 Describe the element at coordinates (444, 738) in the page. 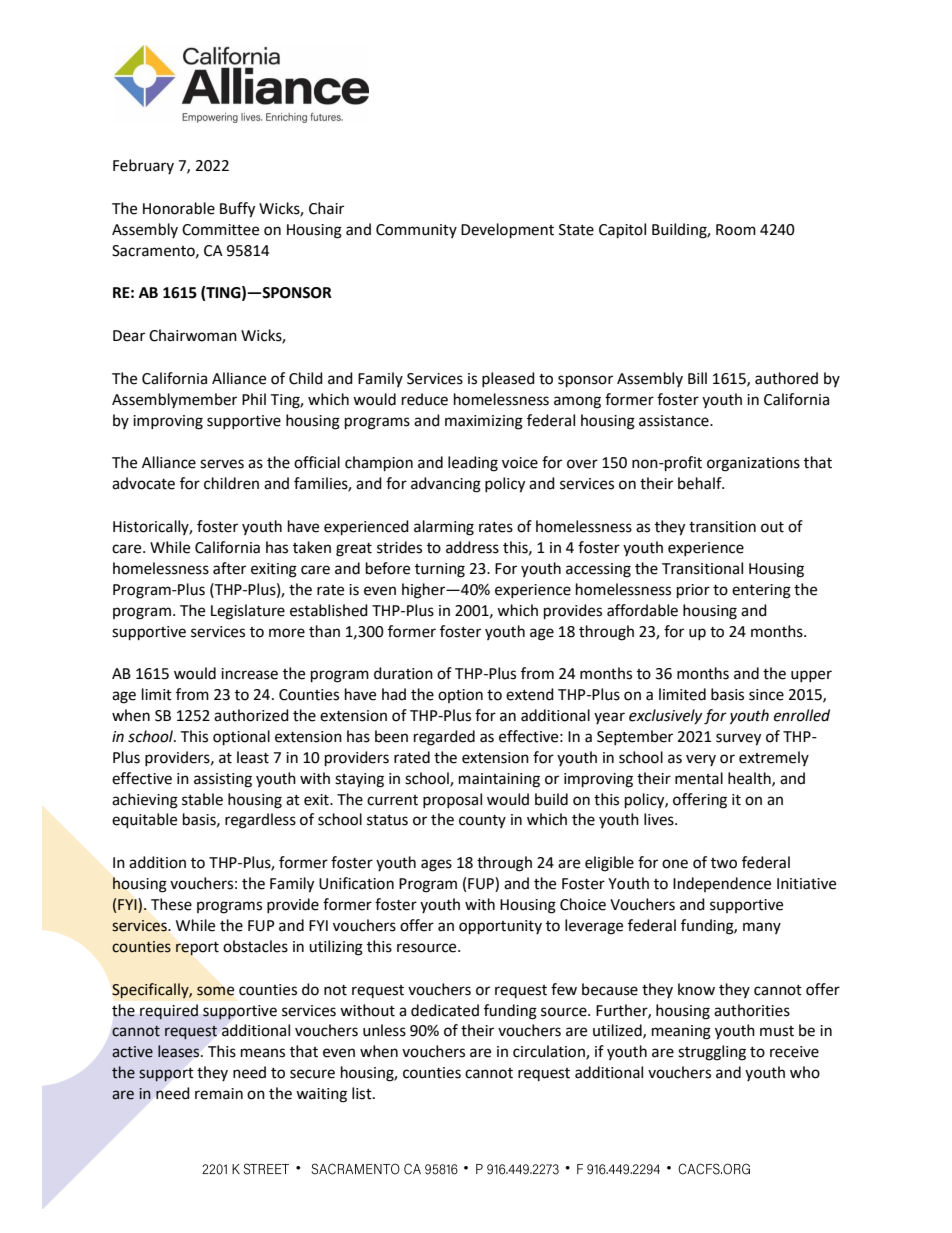

I see `regarded` at that location.
